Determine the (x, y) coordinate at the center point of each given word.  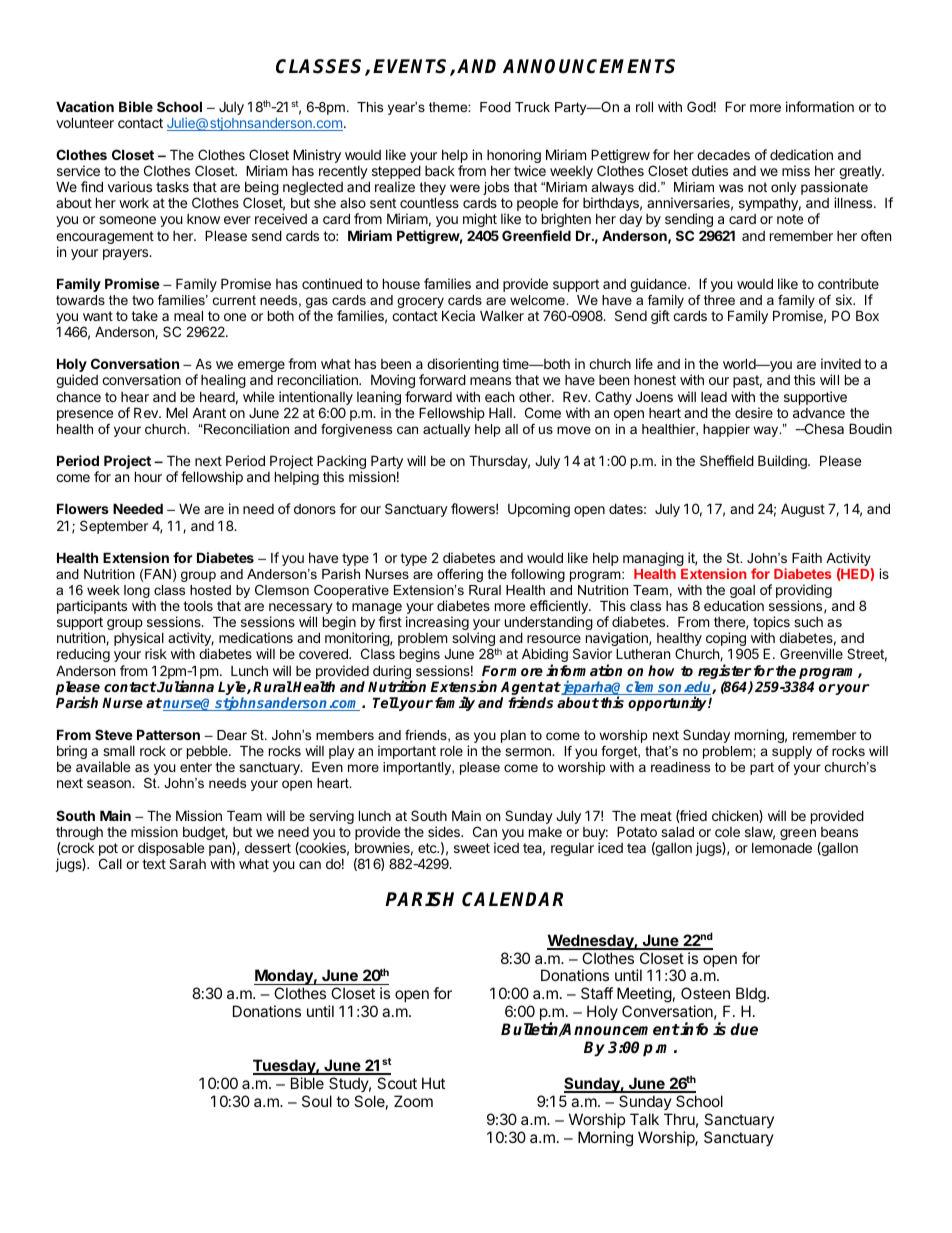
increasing (437, 623)
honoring (514, 157)
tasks (172, 186)
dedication (801, 154)
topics (771, 624)
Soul (317, 1101)
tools (198, 606)
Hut (433, 1083)
